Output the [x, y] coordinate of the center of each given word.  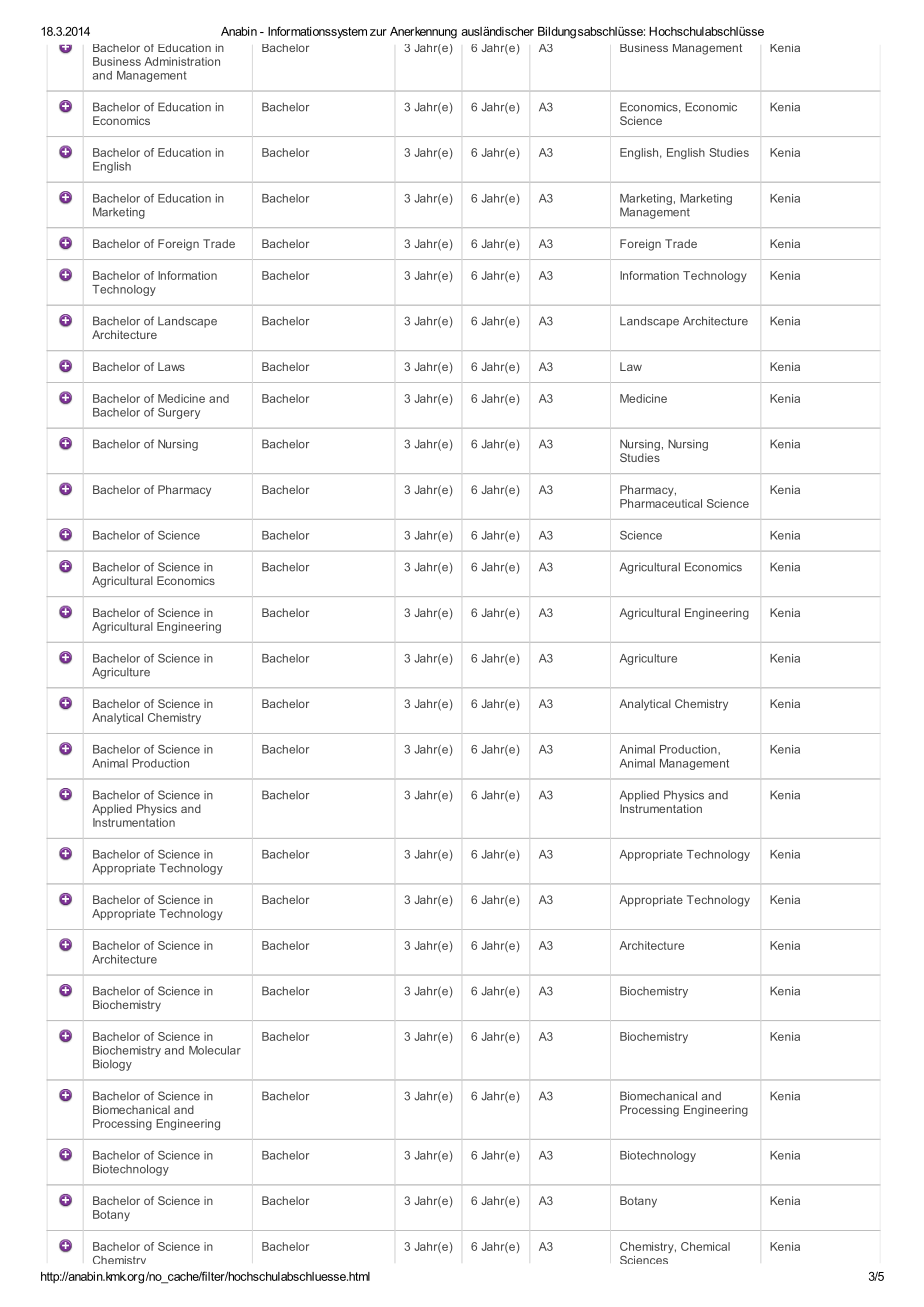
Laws [171, 366]
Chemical [705, 1246]
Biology [112, 1065]
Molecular [215, 1050]
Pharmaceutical [661, 502]
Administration [182, 61]
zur [378, 32]
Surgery [179, 413]
